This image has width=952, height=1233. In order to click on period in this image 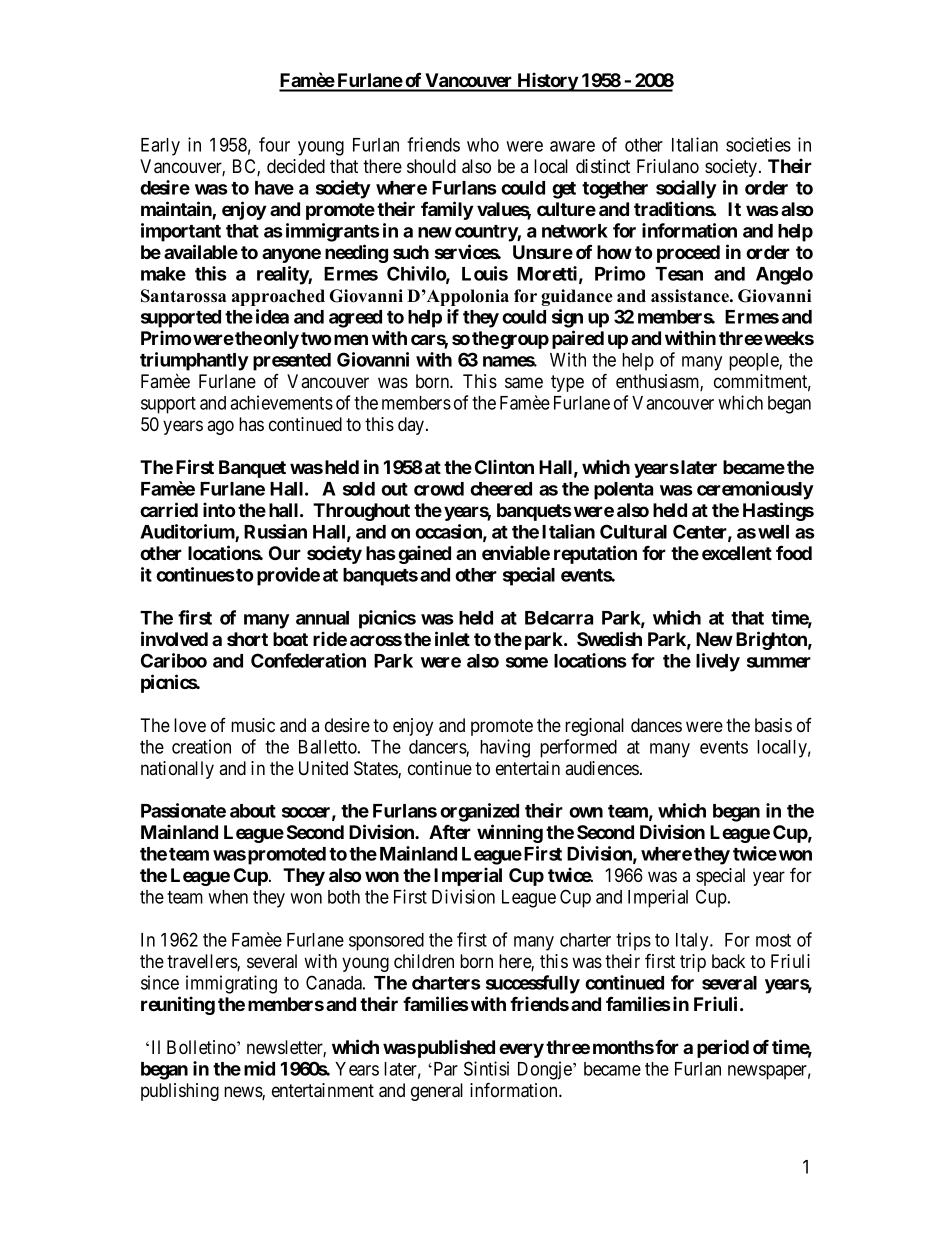, I will do `click(723, 1048)`.
